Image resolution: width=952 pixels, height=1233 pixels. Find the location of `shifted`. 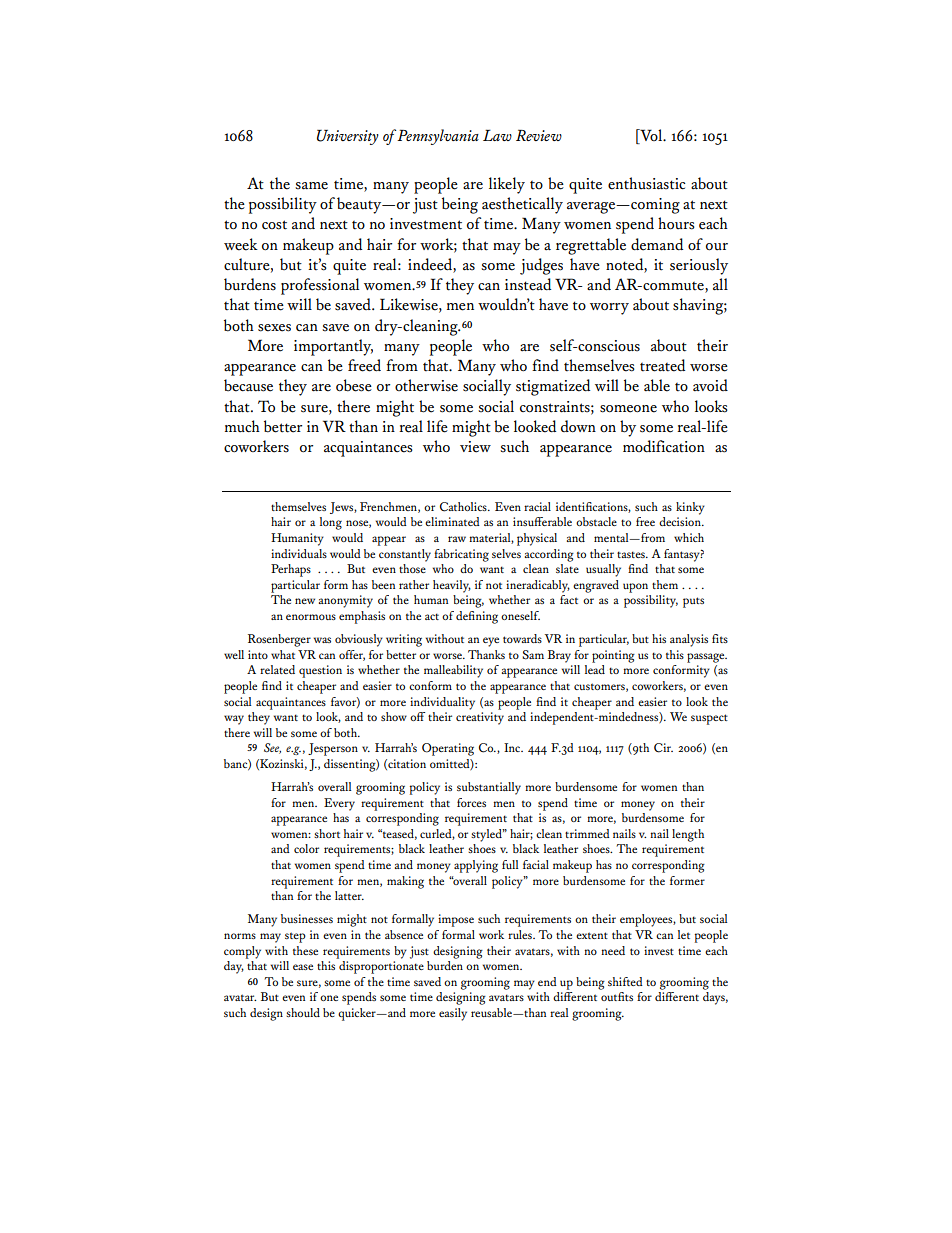

shifted is located at coordinates (625, 981).
